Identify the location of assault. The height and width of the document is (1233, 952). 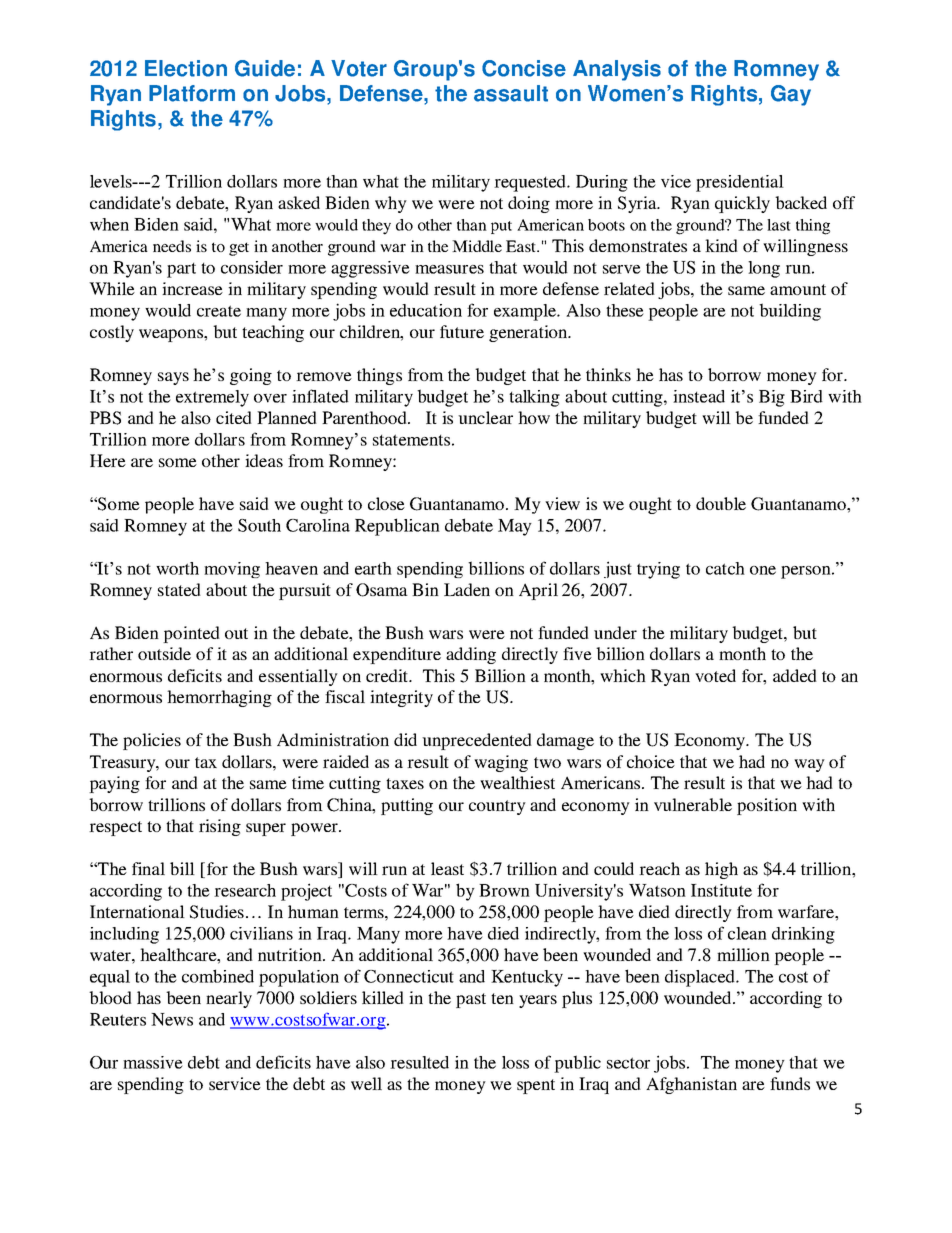
(511, 93).
